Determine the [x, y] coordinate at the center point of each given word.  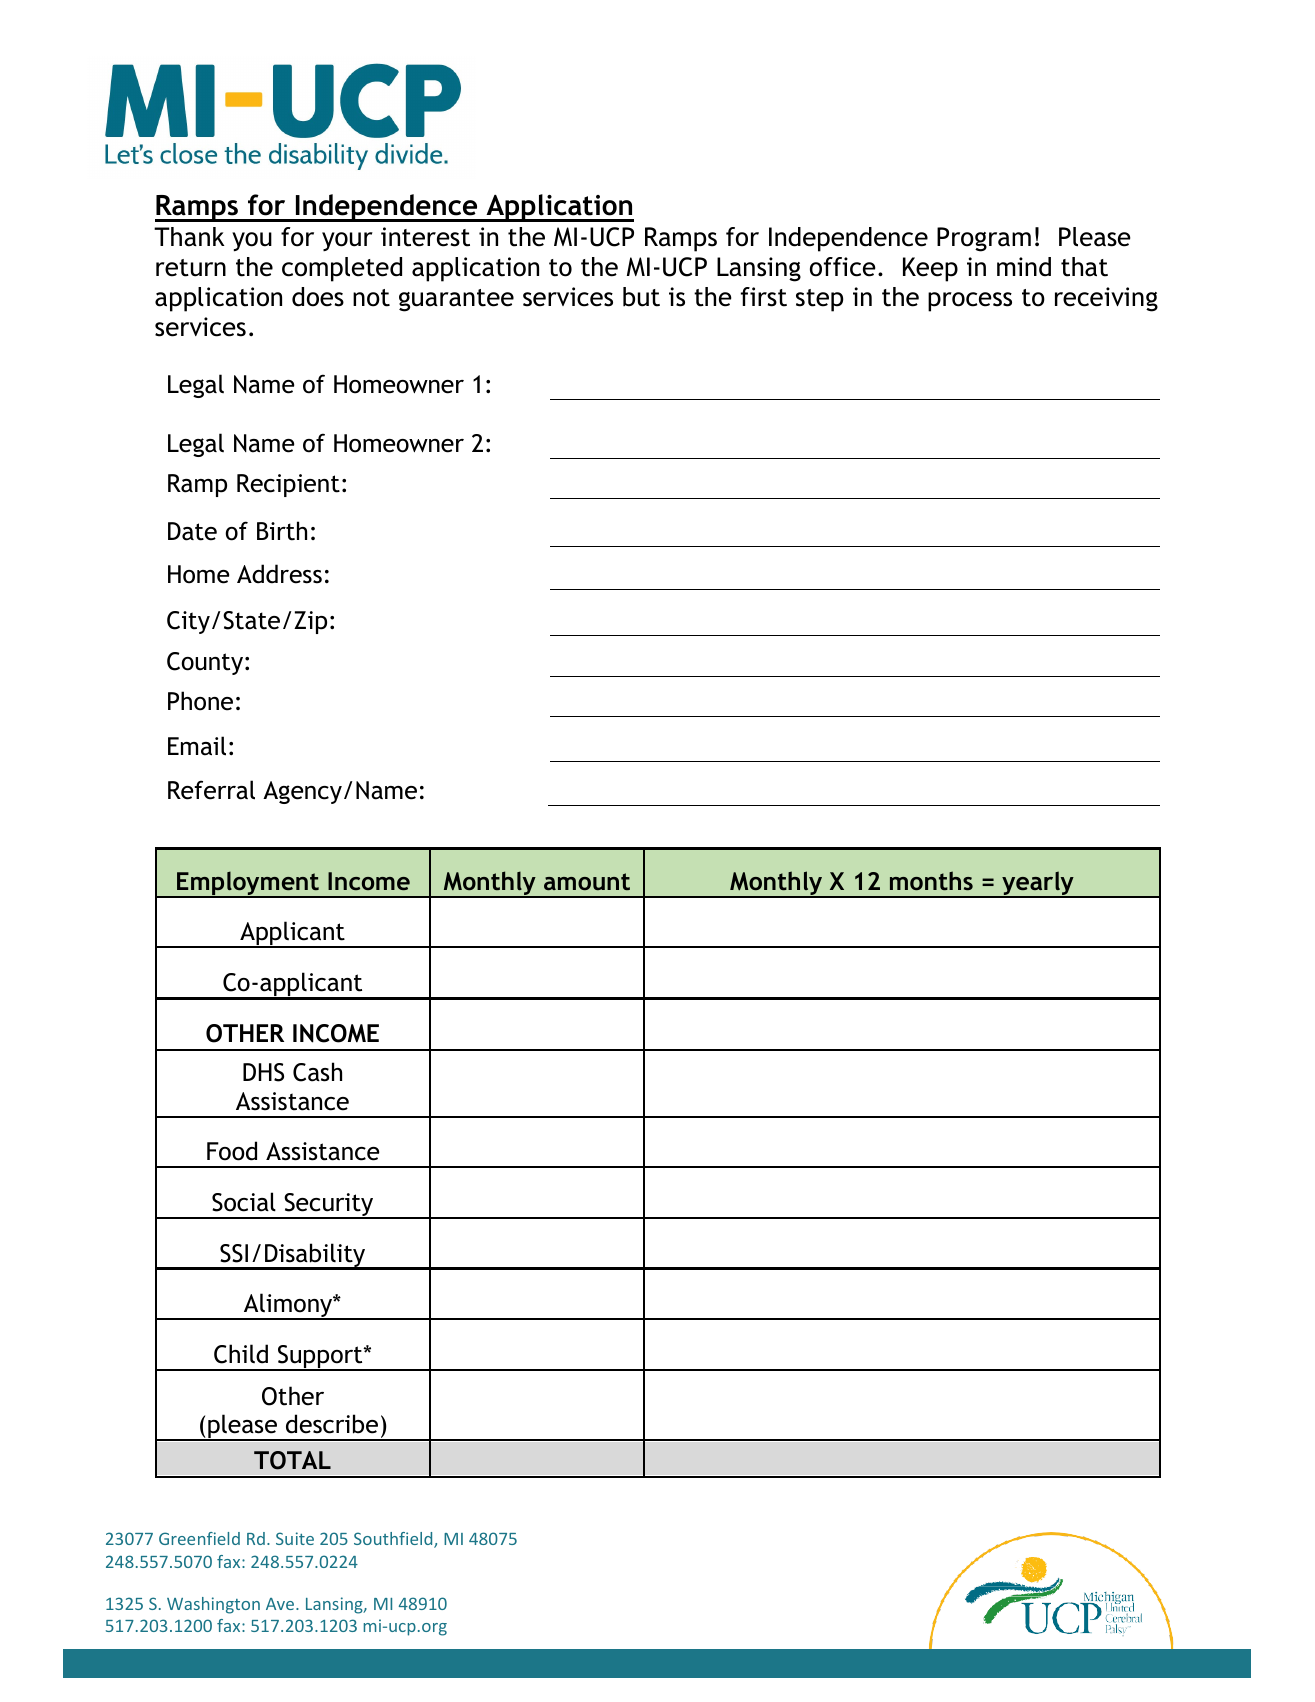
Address [279, 574]
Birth [282, 531]
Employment [248, 884]
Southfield [394, 1540]
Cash [317, 1072]
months [931, 880]
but [641, 297]
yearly [1038, 884]
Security [329, 1206]
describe [332, 1424]
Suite [295, 1538]
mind [1024, 267]
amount [587, 881]
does [318, 297]
